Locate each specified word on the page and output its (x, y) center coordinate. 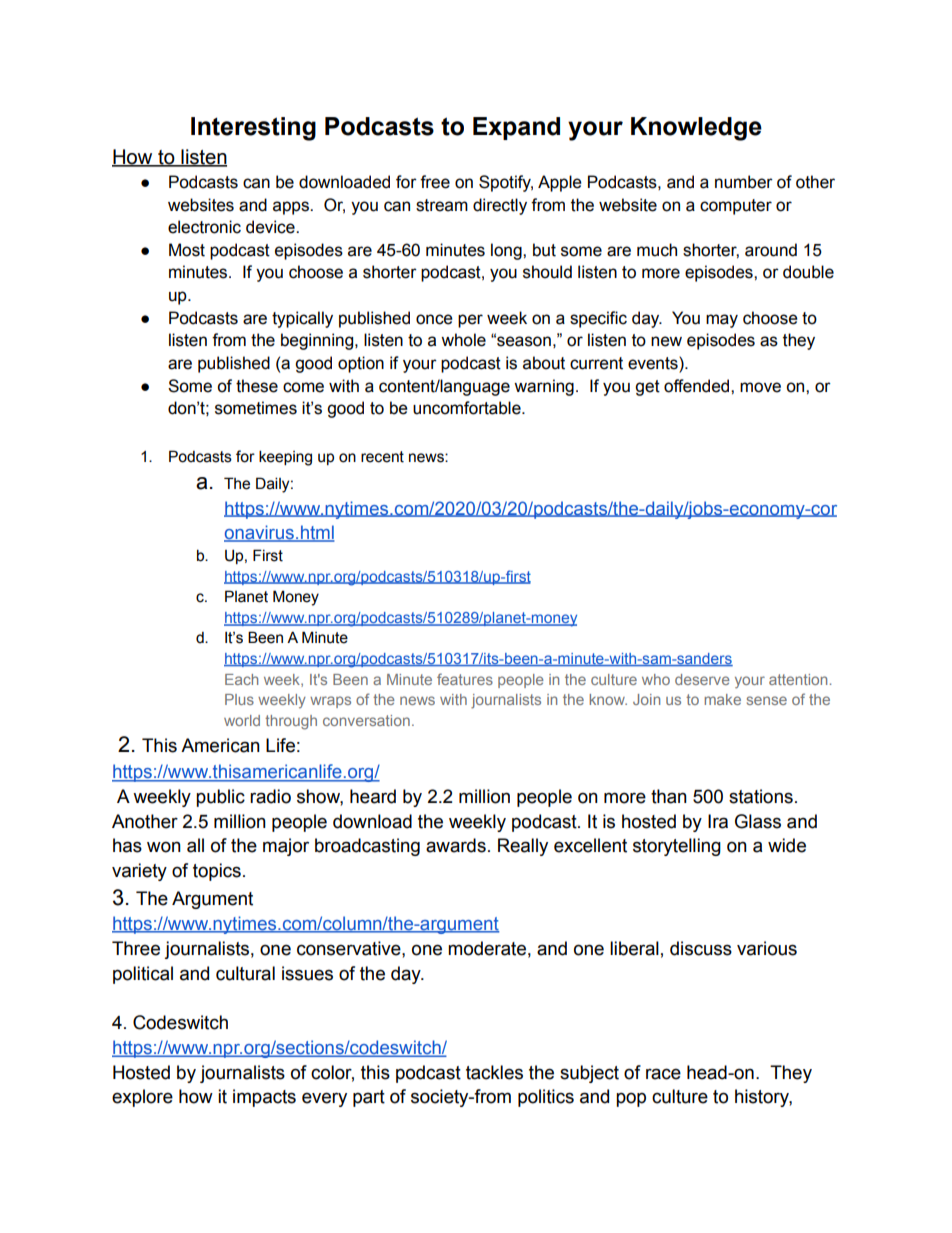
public (220, 798)
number (744, 182)
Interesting (253, 129)
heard (373, 796)
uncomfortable (468, 408)
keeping (285, 458)
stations (761, 796)
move (760, 387)
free (435, 182)
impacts (264, 1098)
